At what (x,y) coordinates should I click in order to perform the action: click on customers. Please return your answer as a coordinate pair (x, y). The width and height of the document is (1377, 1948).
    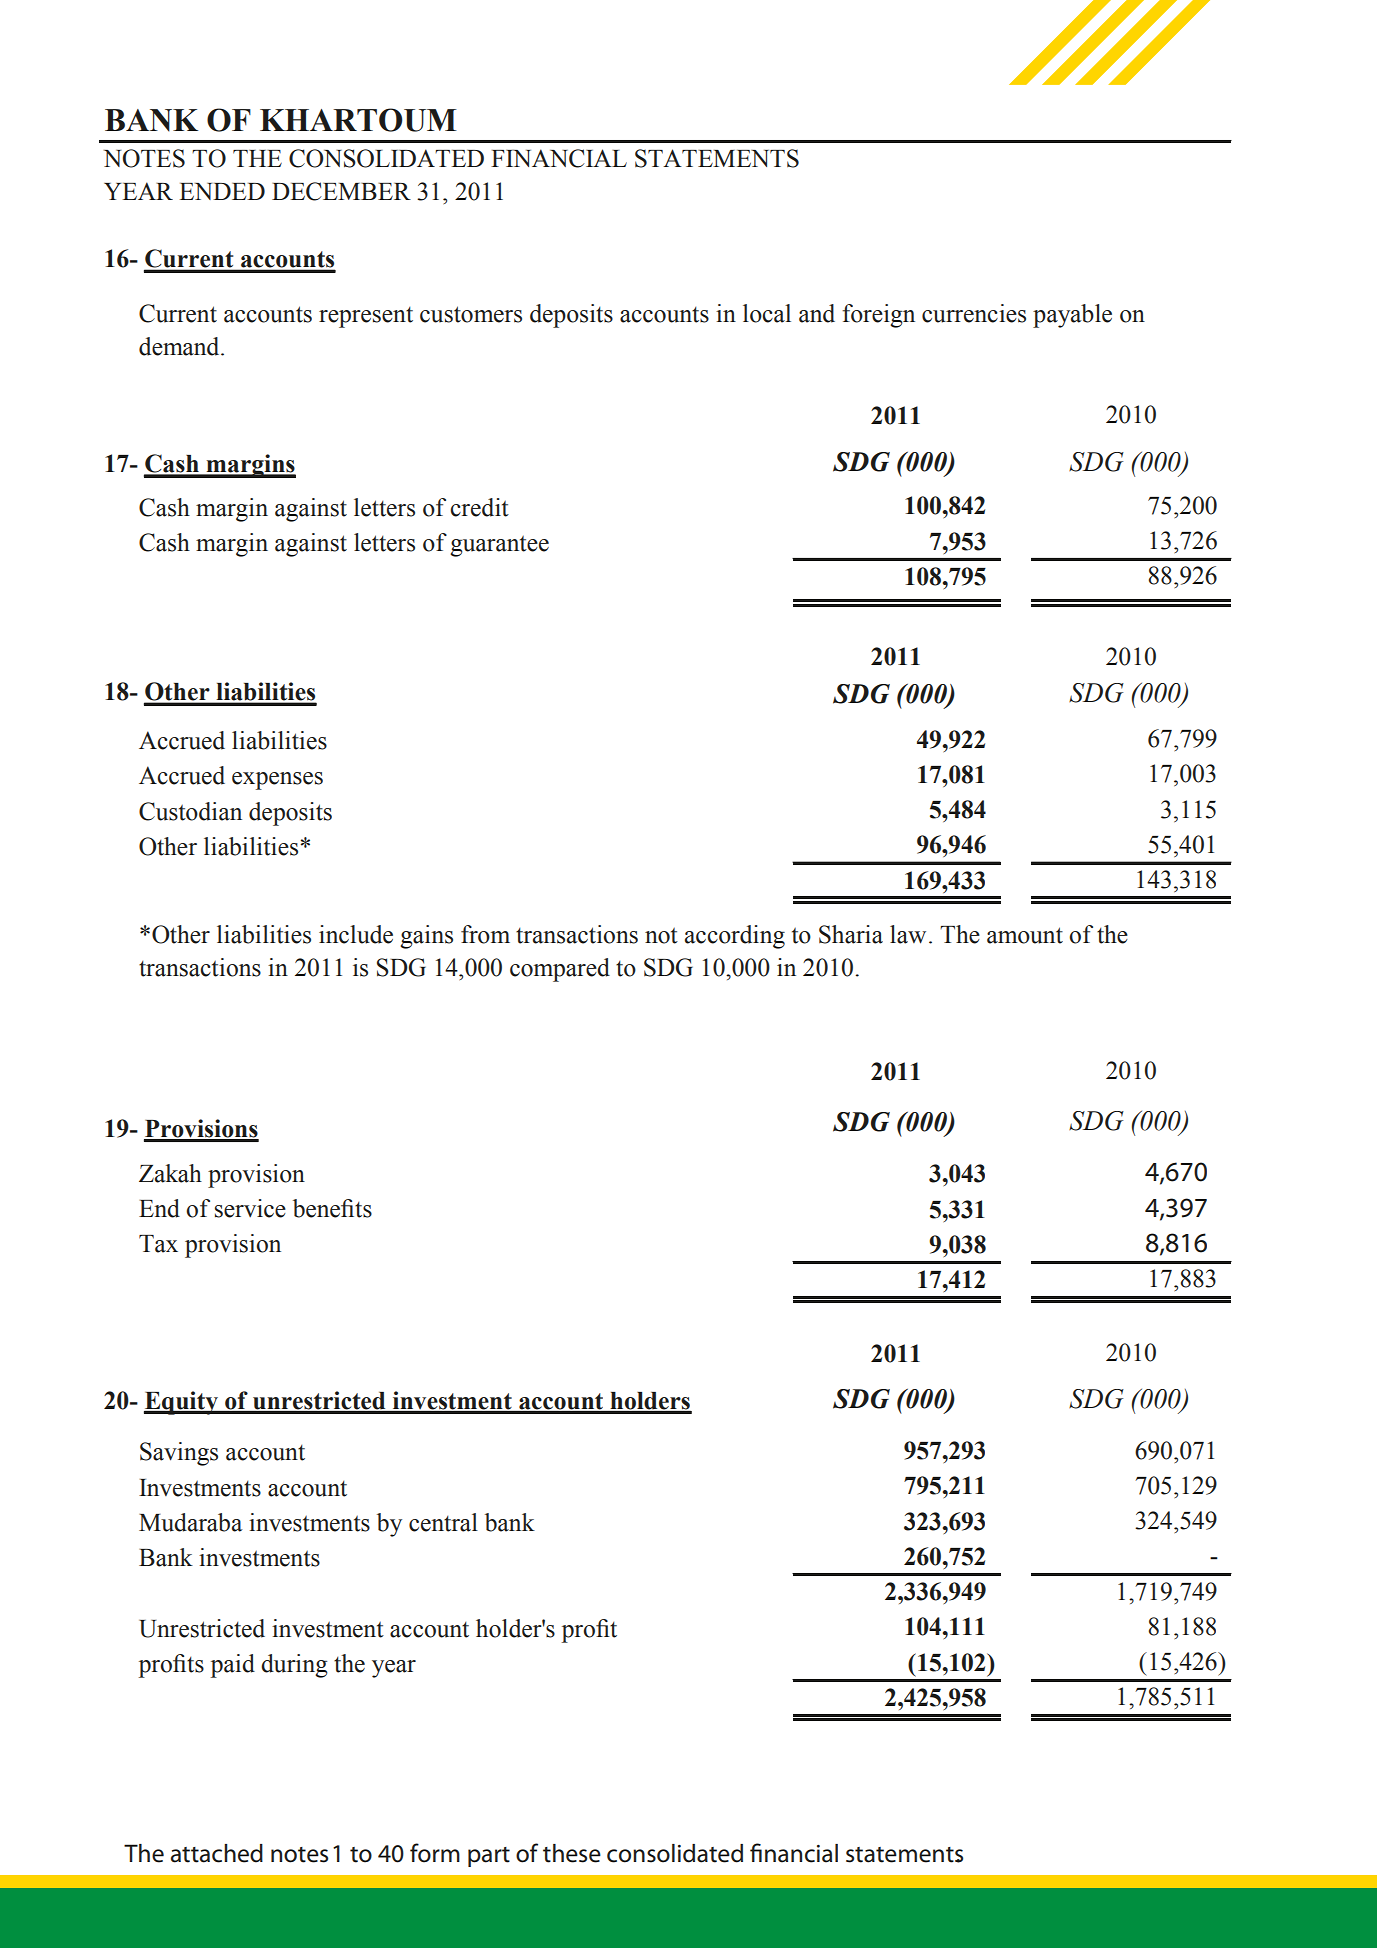
    Looking at the image, I should click on (471, 314).
